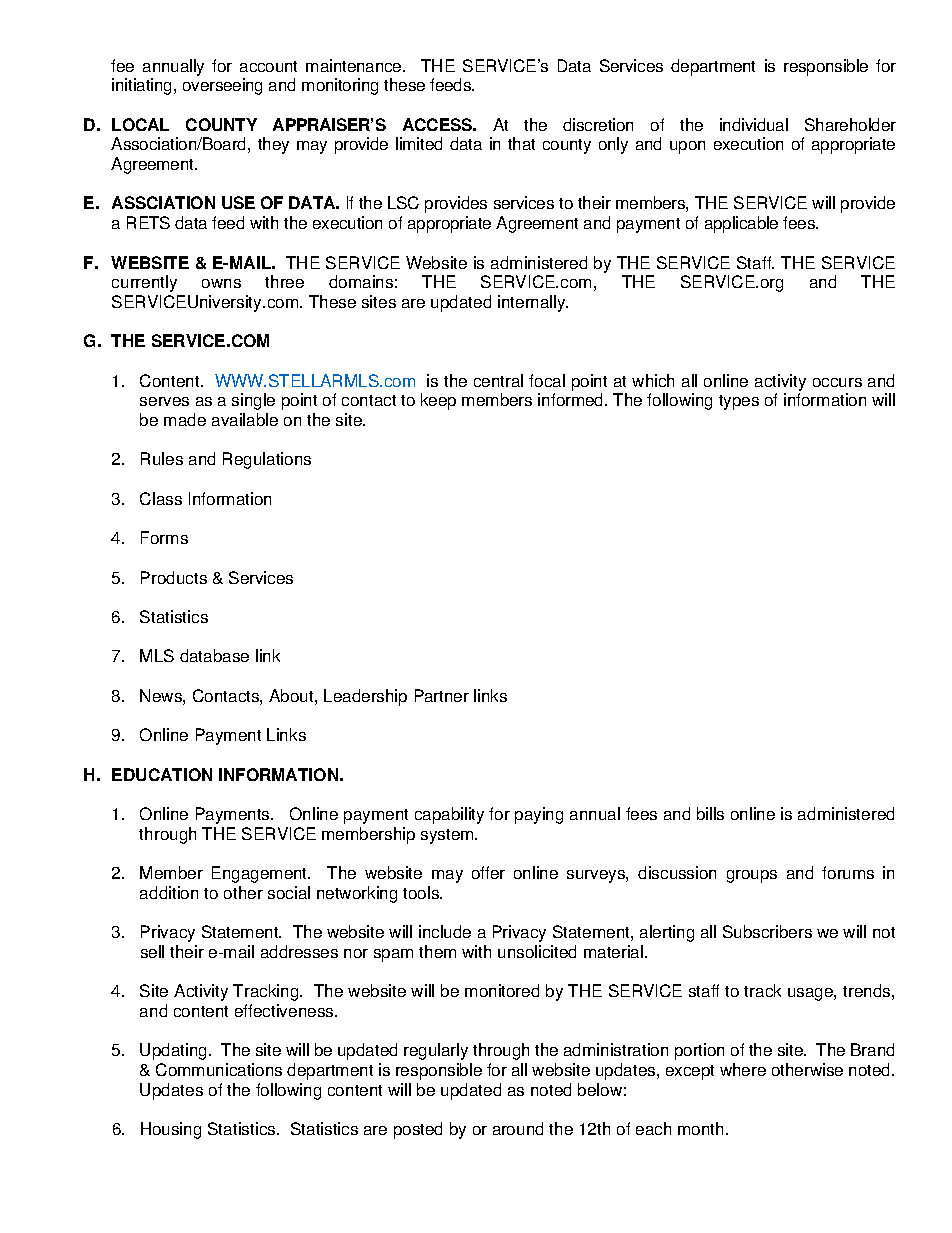 Image resolution: width=952 pixels, height=1233 pixels. What do you see at coordinates (521, 143) in the page?
I see `that` at bounding box center [521, 143].
